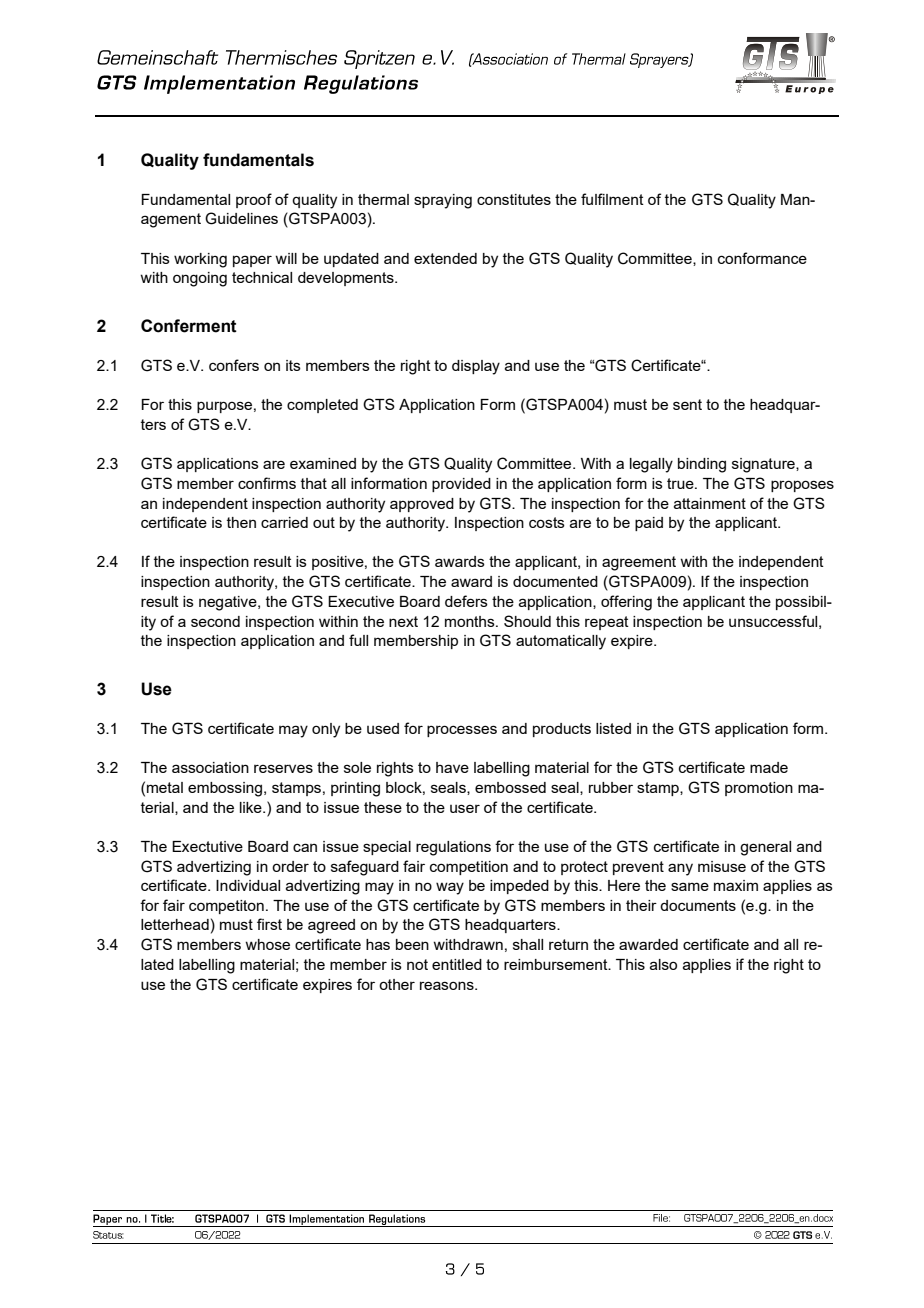  I want to click on proof, so click(254, 200).
